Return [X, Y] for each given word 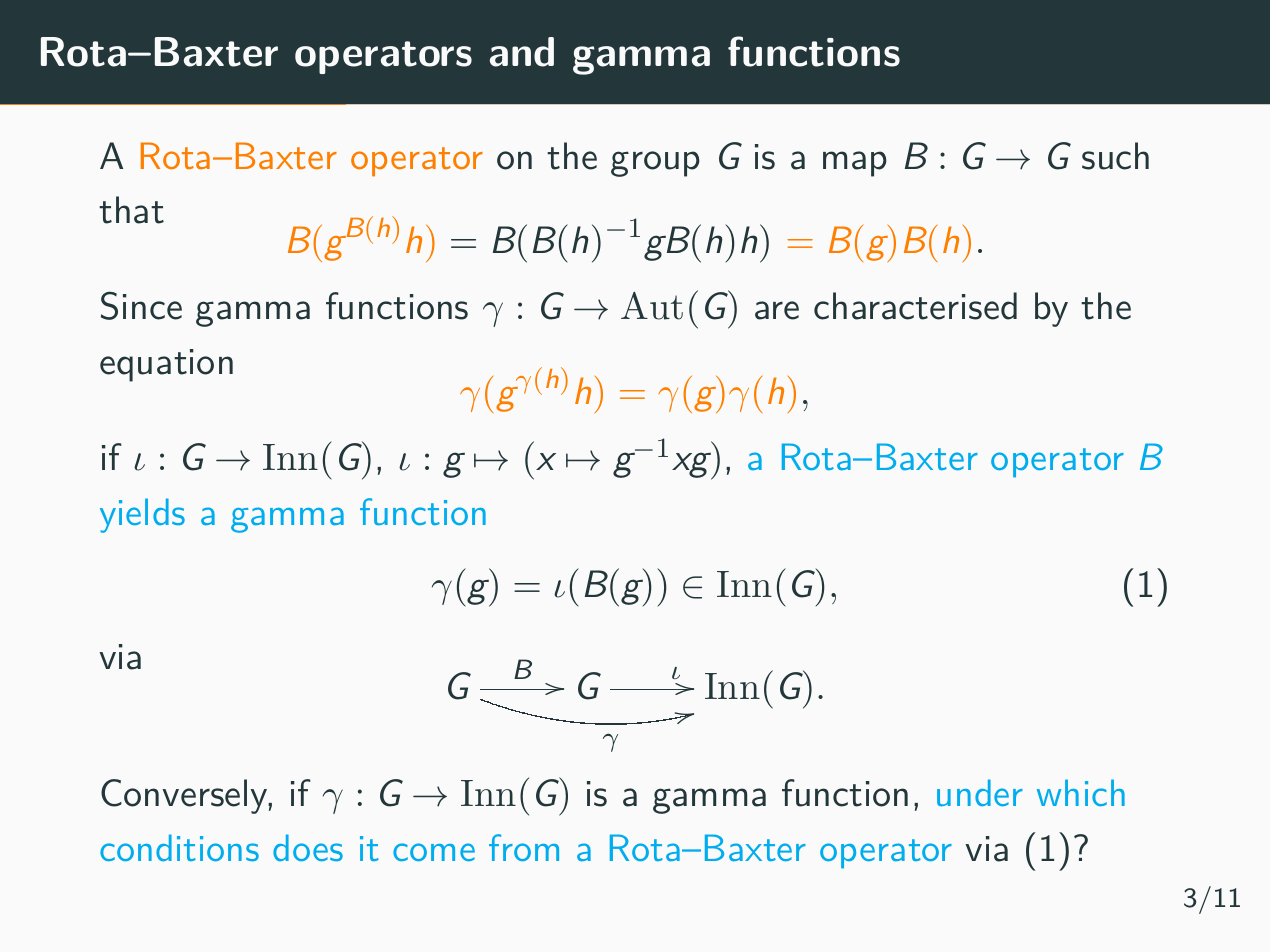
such [1115, 156]
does [308, 847]
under [980, 792]
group [655, 164]
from [524, 847]
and [522, 52]
